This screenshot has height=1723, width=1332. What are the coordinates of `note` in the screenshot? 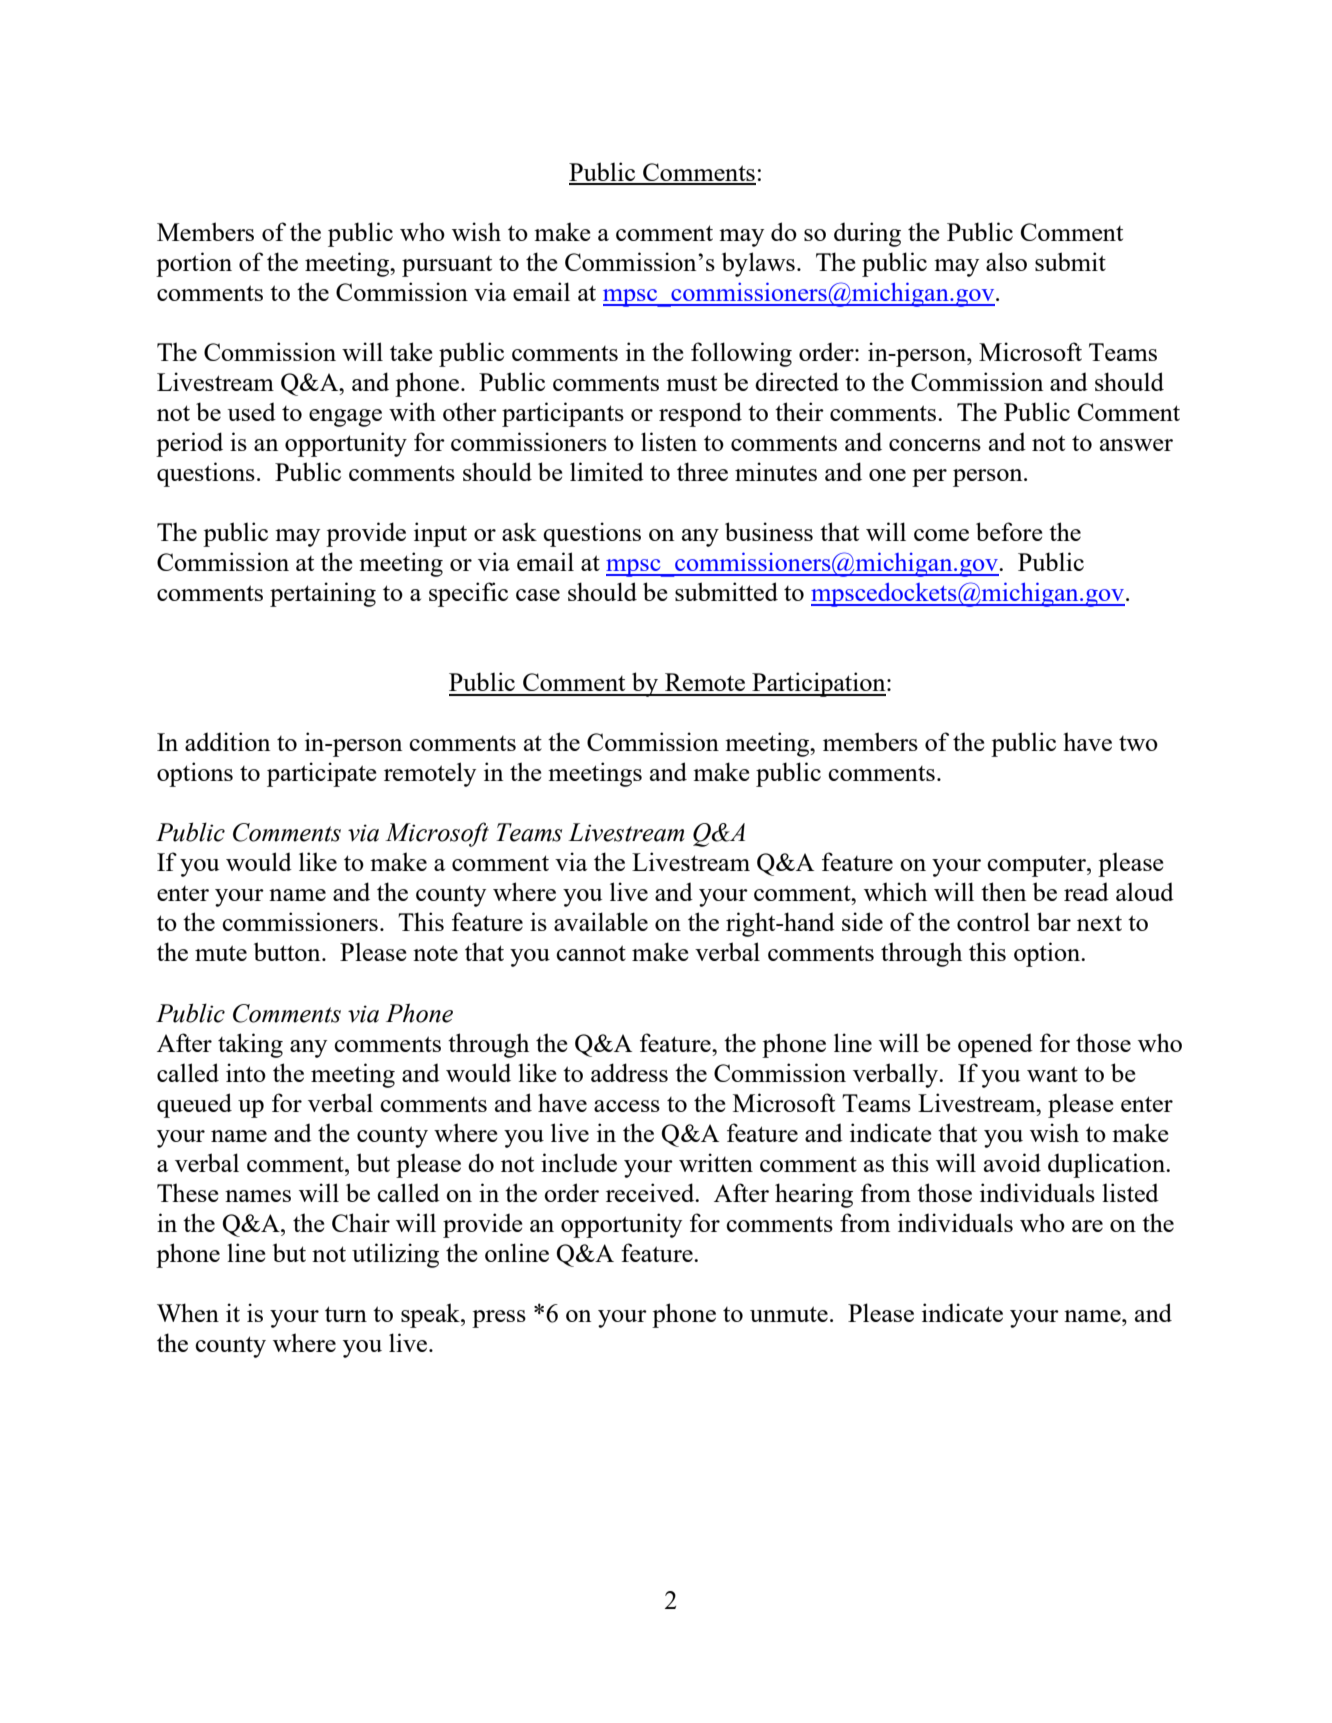 It's located at (435, 953).
